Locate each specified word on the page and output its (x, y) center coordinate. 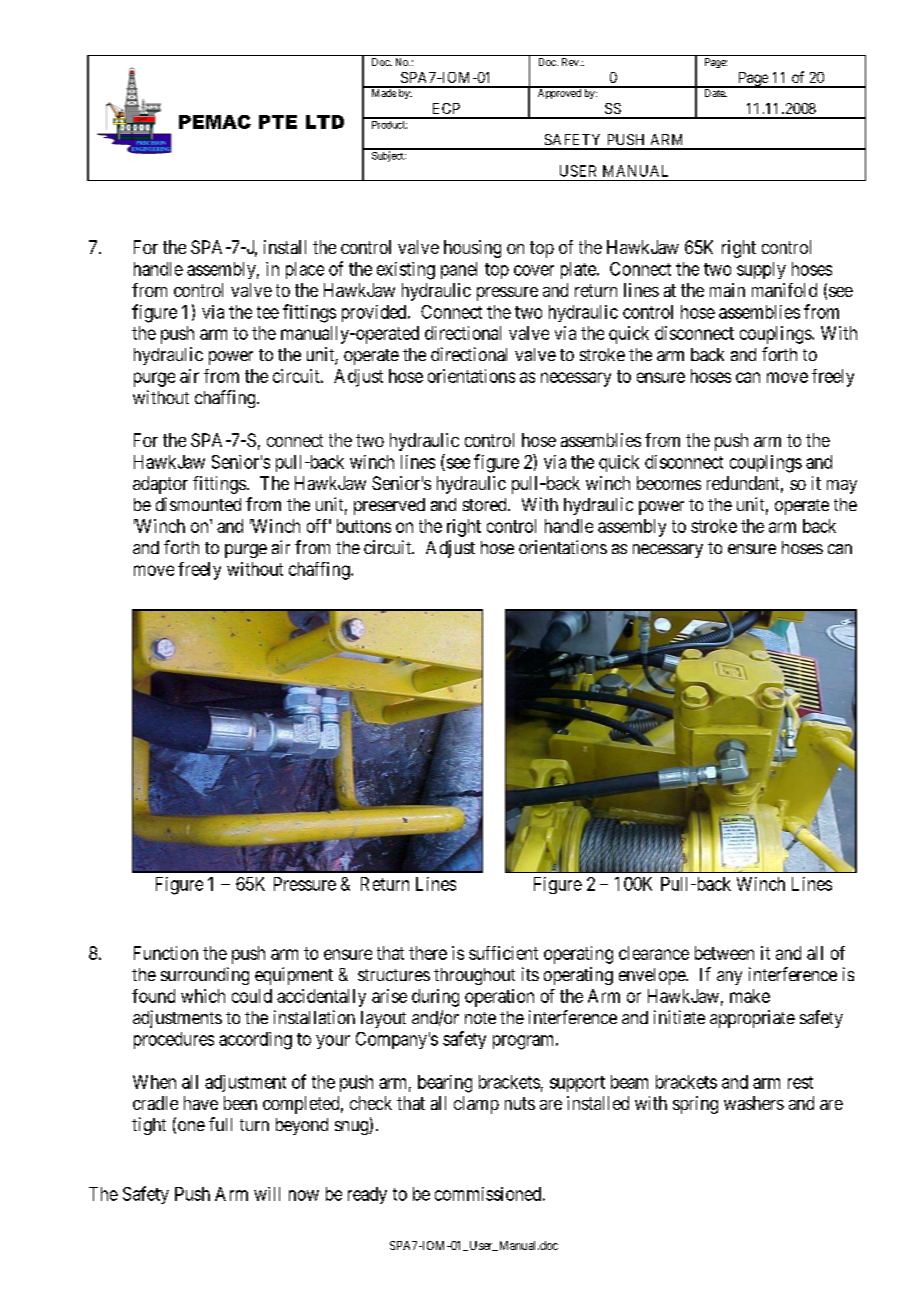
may (842, 487)
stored (486, 504)
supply (761, 270)
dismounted (198, 504)
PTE (278, 122)
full (220, 1124)
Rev (571, 62)
